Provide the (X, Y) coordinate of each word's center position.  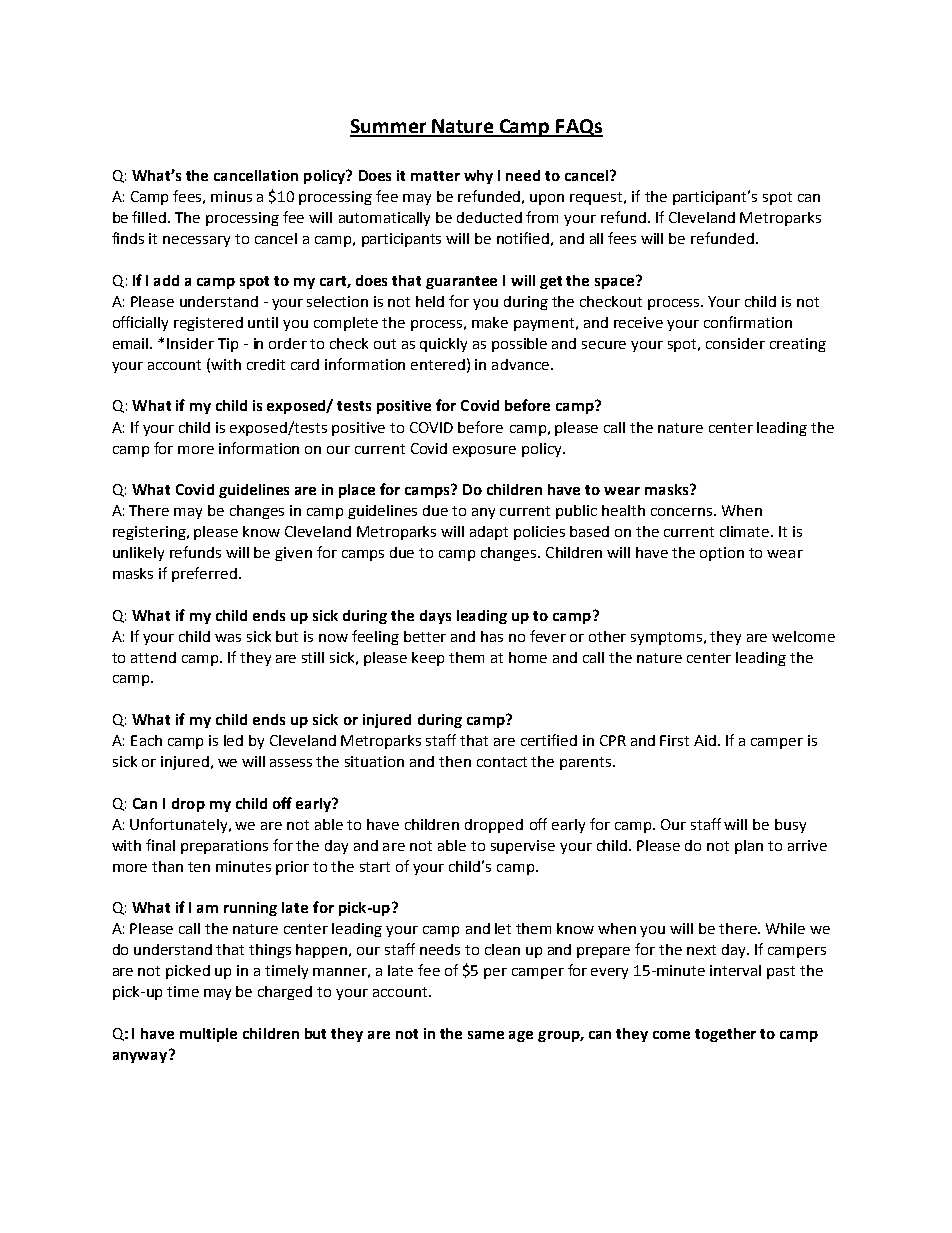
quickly (443, 345)
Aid (705, 740)
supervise (523, 847)
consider (735, 343)
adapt (489, 533)
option (722, 554)
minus (231, 196)
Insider (190, 343)
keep (428, 659)
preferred (204, 574)
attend (153, 657)
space (616, 282)
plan (749, 847)
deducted (489, 217)
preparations (224, 847)
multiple (208, 1035)
